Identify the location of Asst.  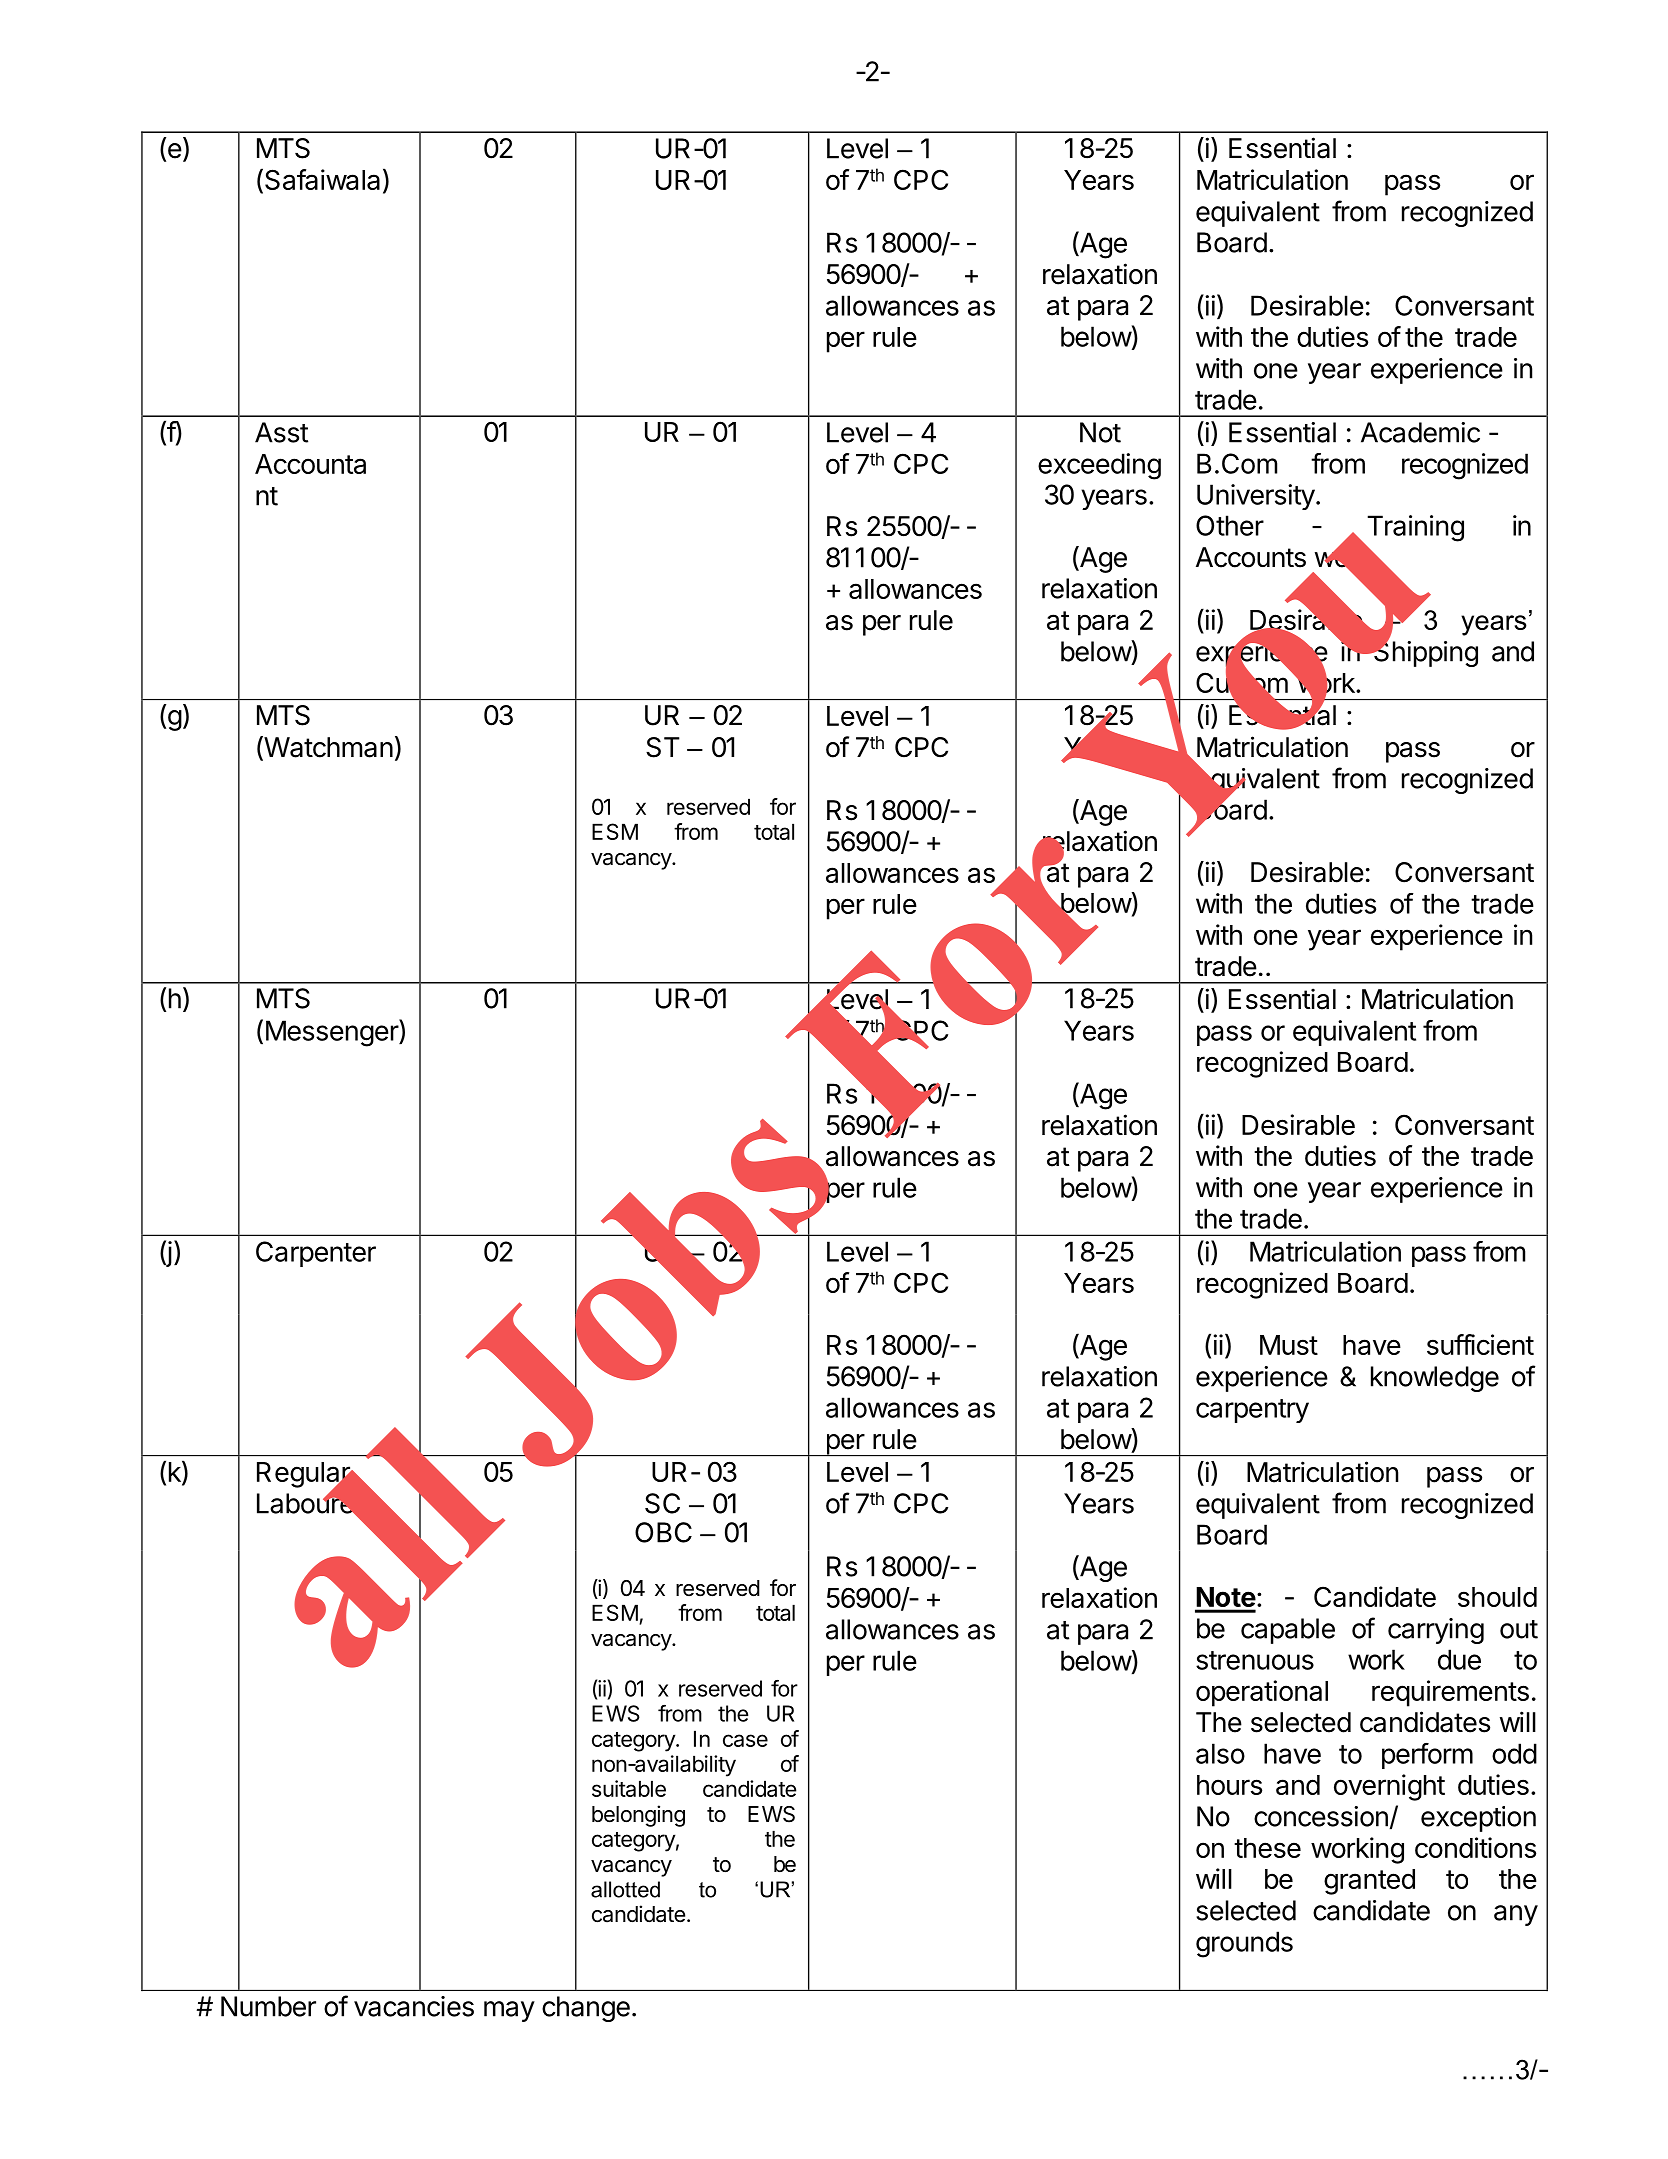
(281, 432).
